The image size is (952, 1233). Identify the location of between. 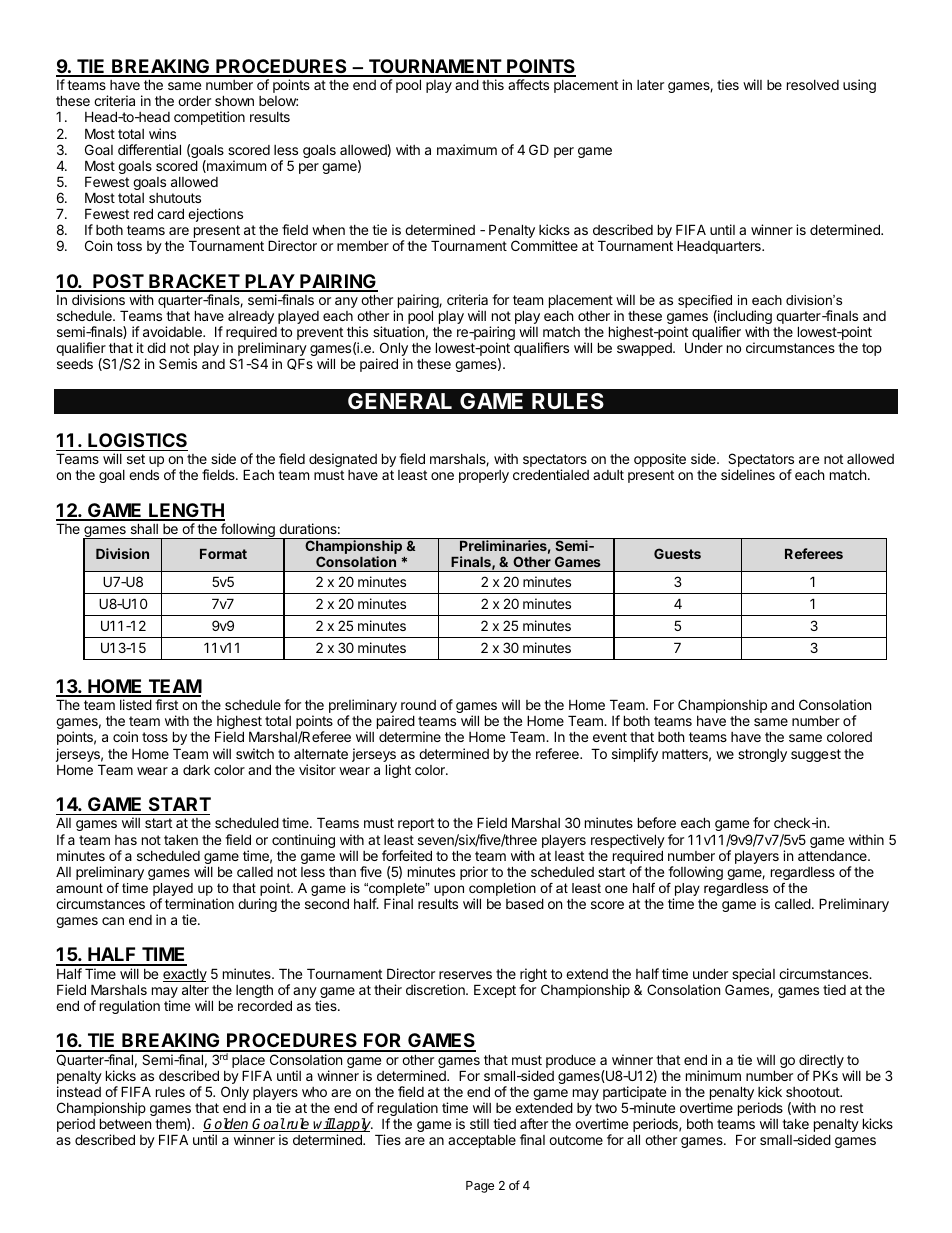
(125, 1123).
